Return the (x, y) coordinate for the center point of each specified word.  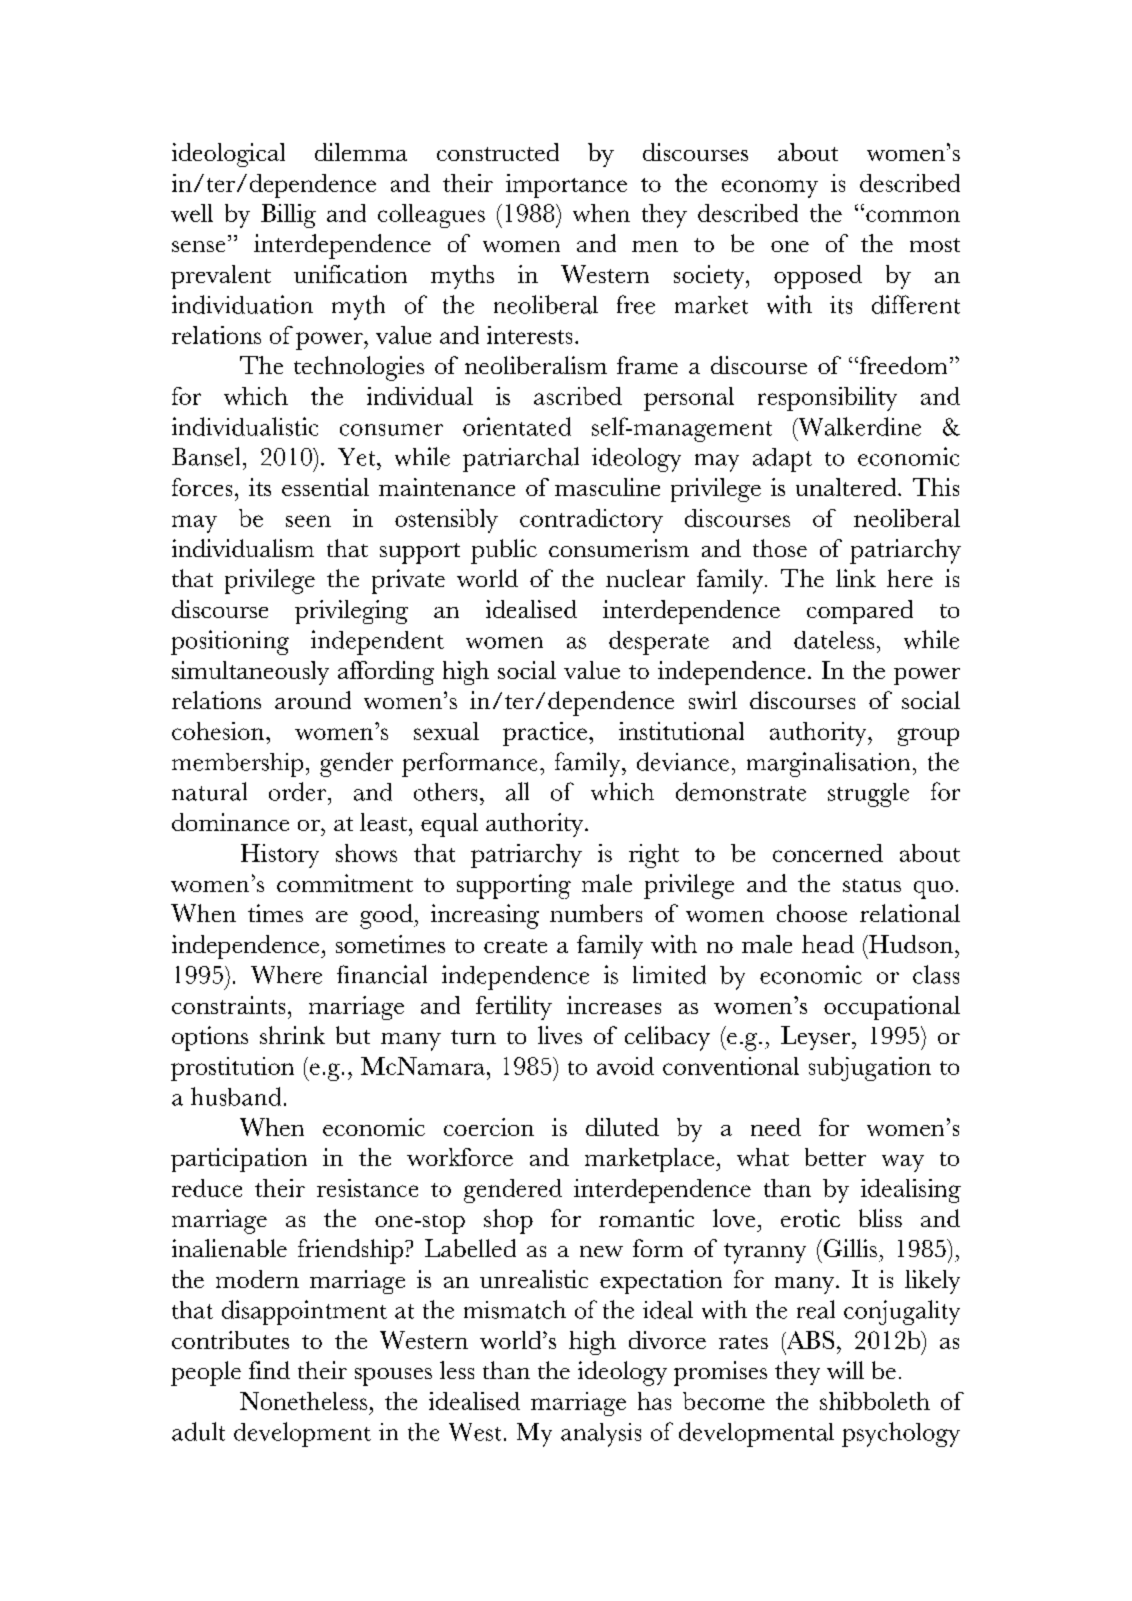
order (299, 791)
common (913, 216)
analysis (601, 1435)
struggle (868, 795)
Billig (288, 216)
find (269, 1370)
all (517, 791)
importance (566, 186)
